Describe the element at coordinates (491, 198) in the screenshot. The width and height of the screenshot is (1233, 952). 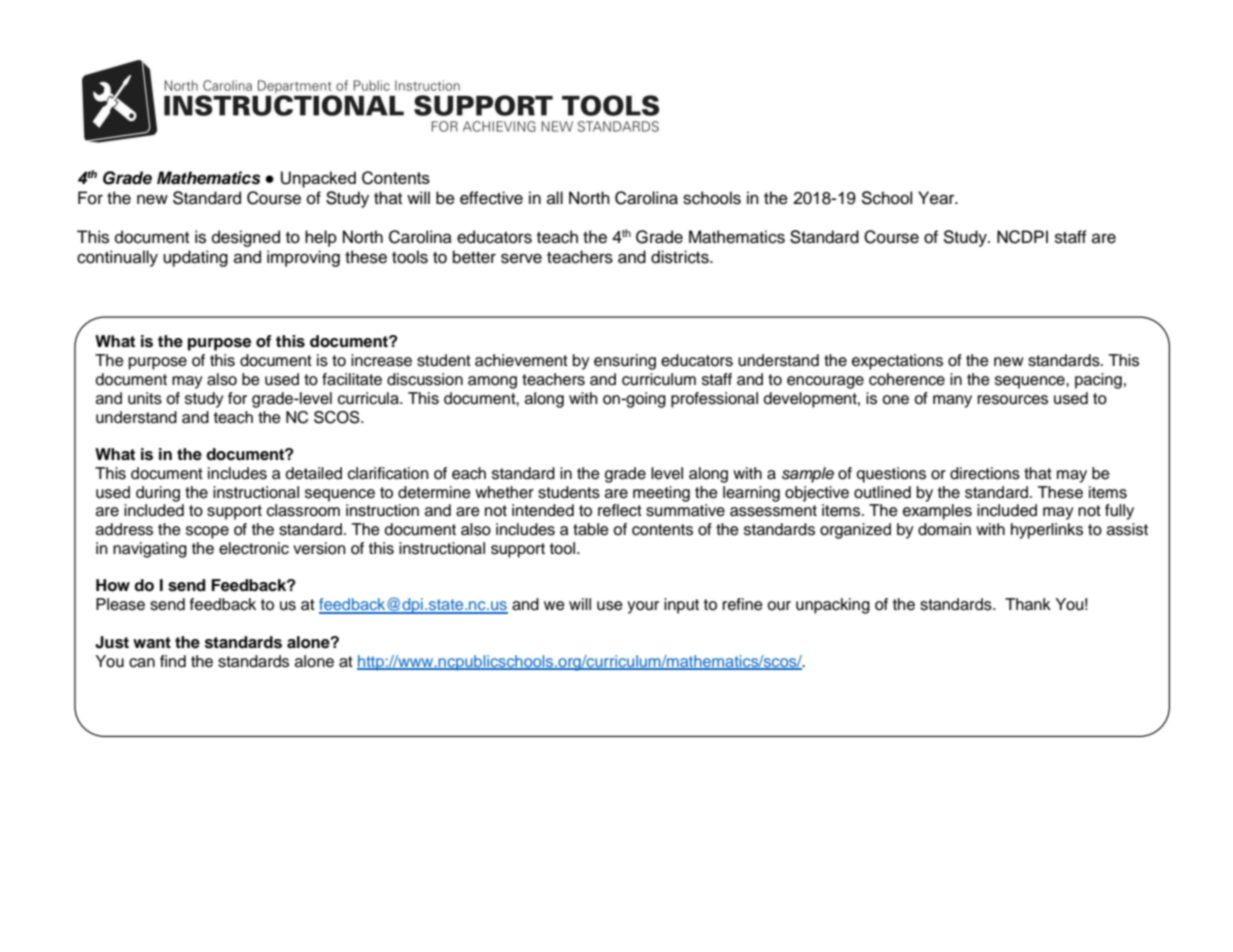
I see `effective` at that location.
